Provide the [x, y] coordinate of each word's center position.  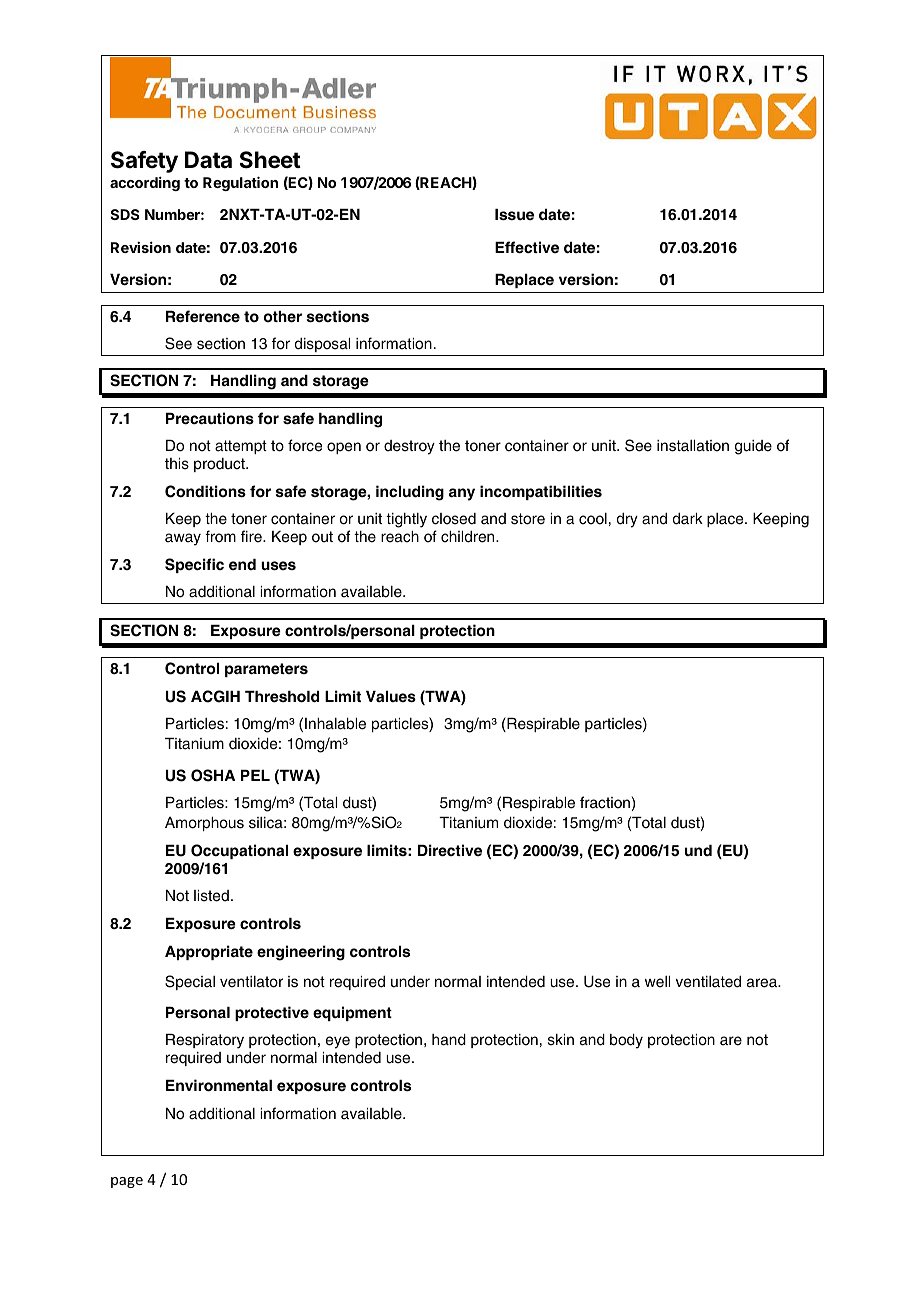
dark [688, 519]
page [127, 1182]
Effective [527, 247]
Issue [514, 214]
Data [208, 160]
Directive [450, 850]
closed [454, 519]
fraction [605, 802]
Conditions [205, 491]
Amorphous [204, 824]
